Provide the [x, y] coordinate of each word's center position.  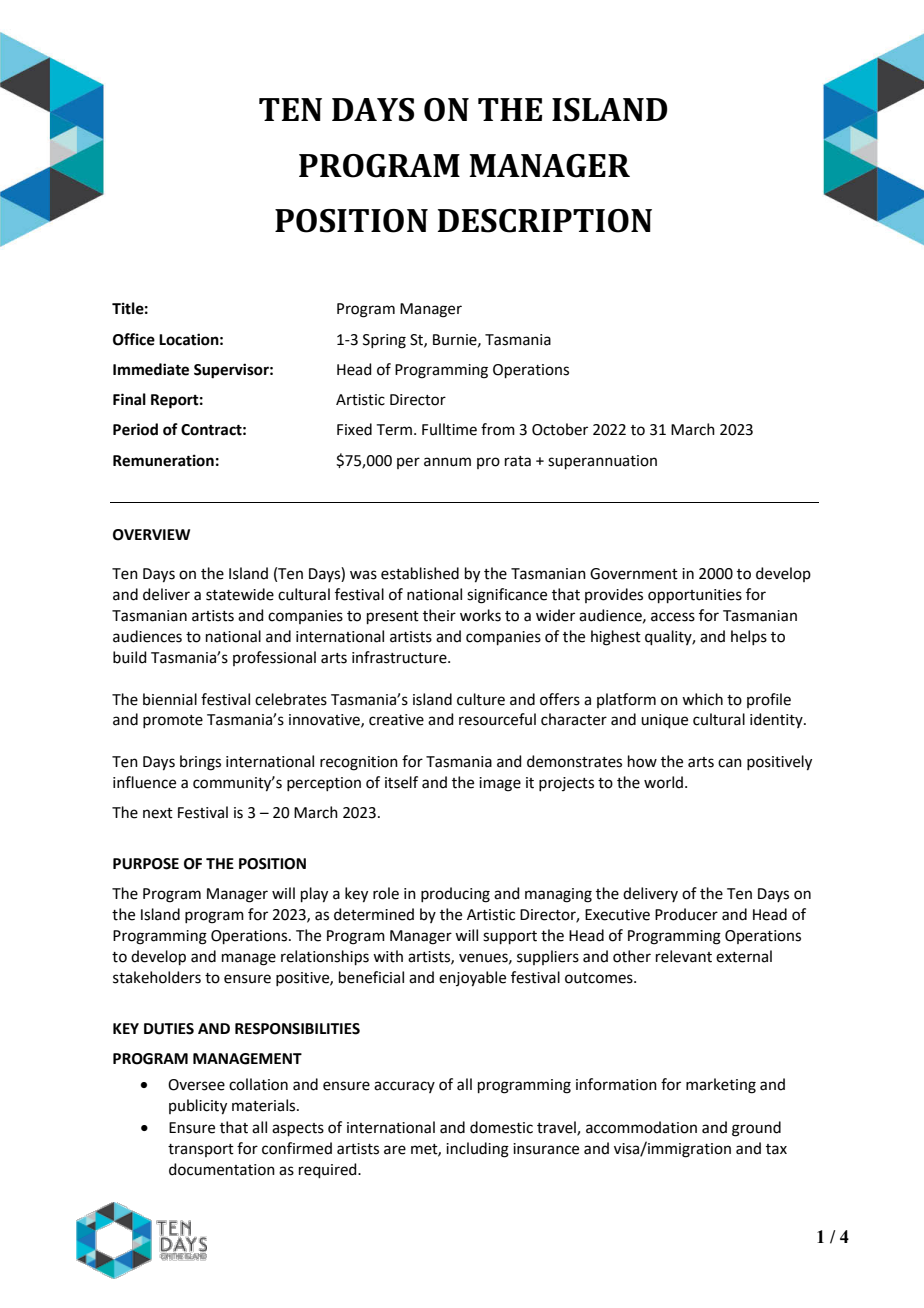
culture [481, 699]
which [702, 699]
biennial [170, 699]
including [477, 1150]
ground [756, 1129]
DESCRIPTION [545, 221]
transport [201, 1150]
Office [134, 339]
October [560, 429]
